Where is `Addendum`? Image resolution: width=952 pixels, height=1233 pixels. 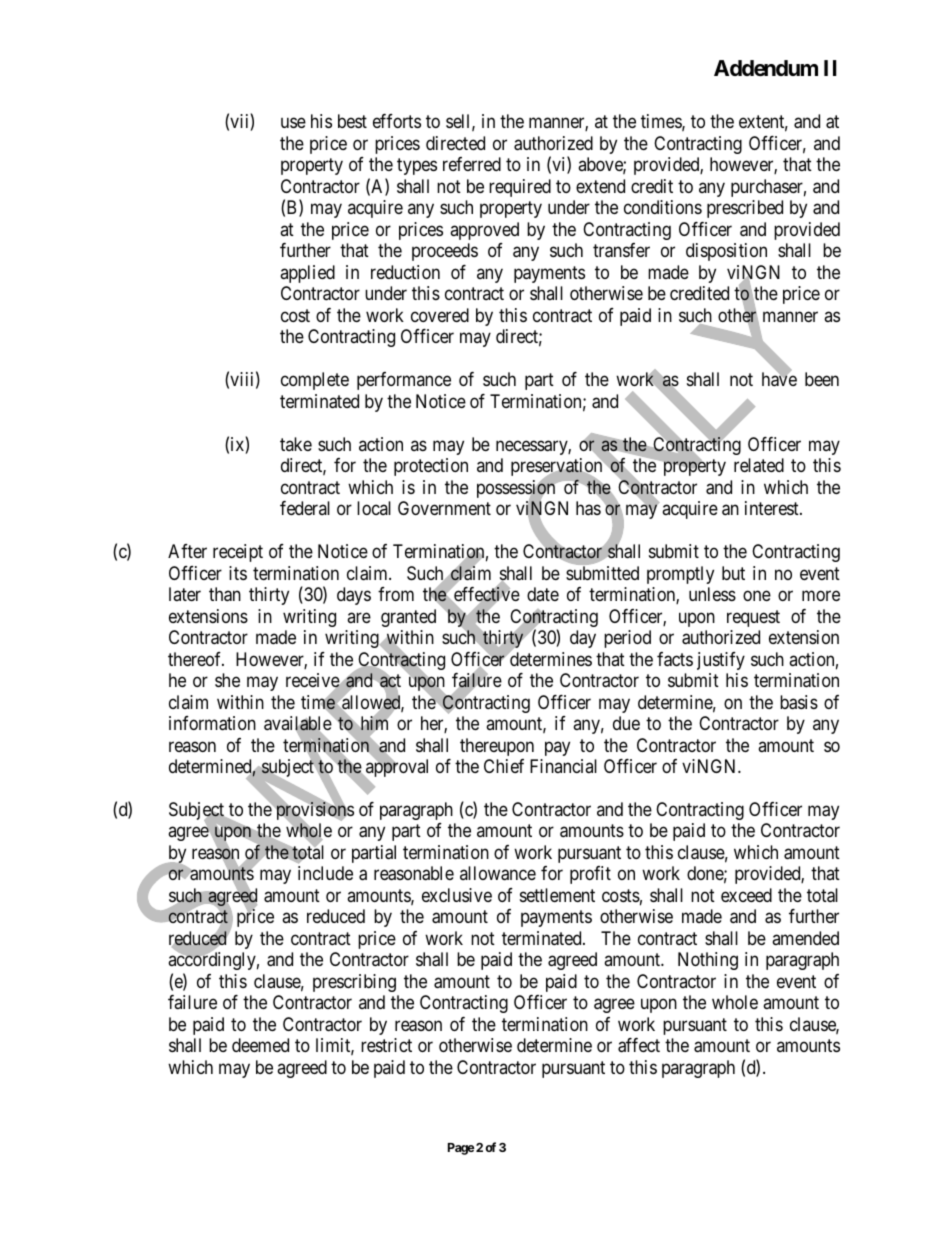
Addendum is located at coordinates (766, 68).
